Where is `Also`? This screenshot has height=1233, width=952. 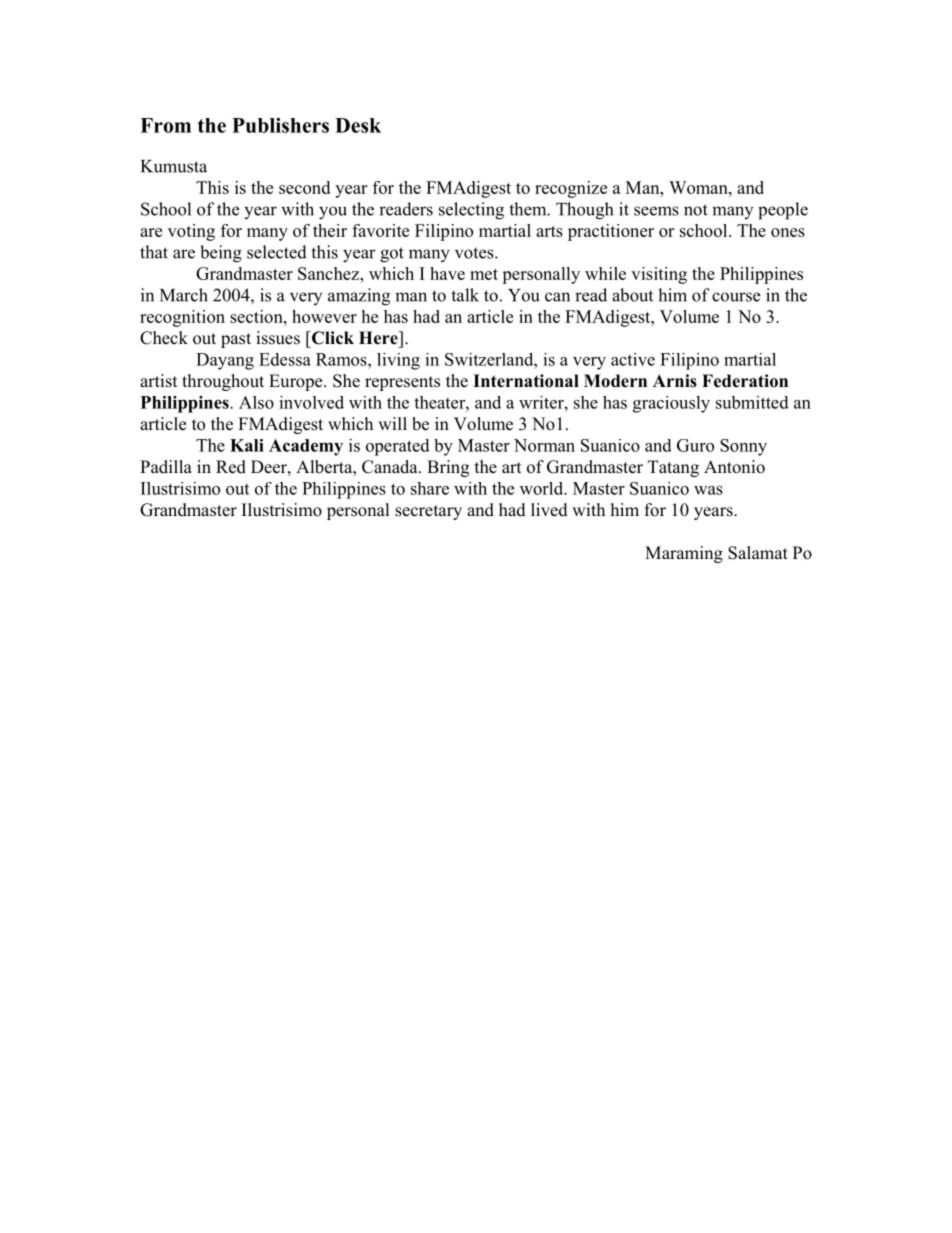
Also is located at coordinates (256, 402).
